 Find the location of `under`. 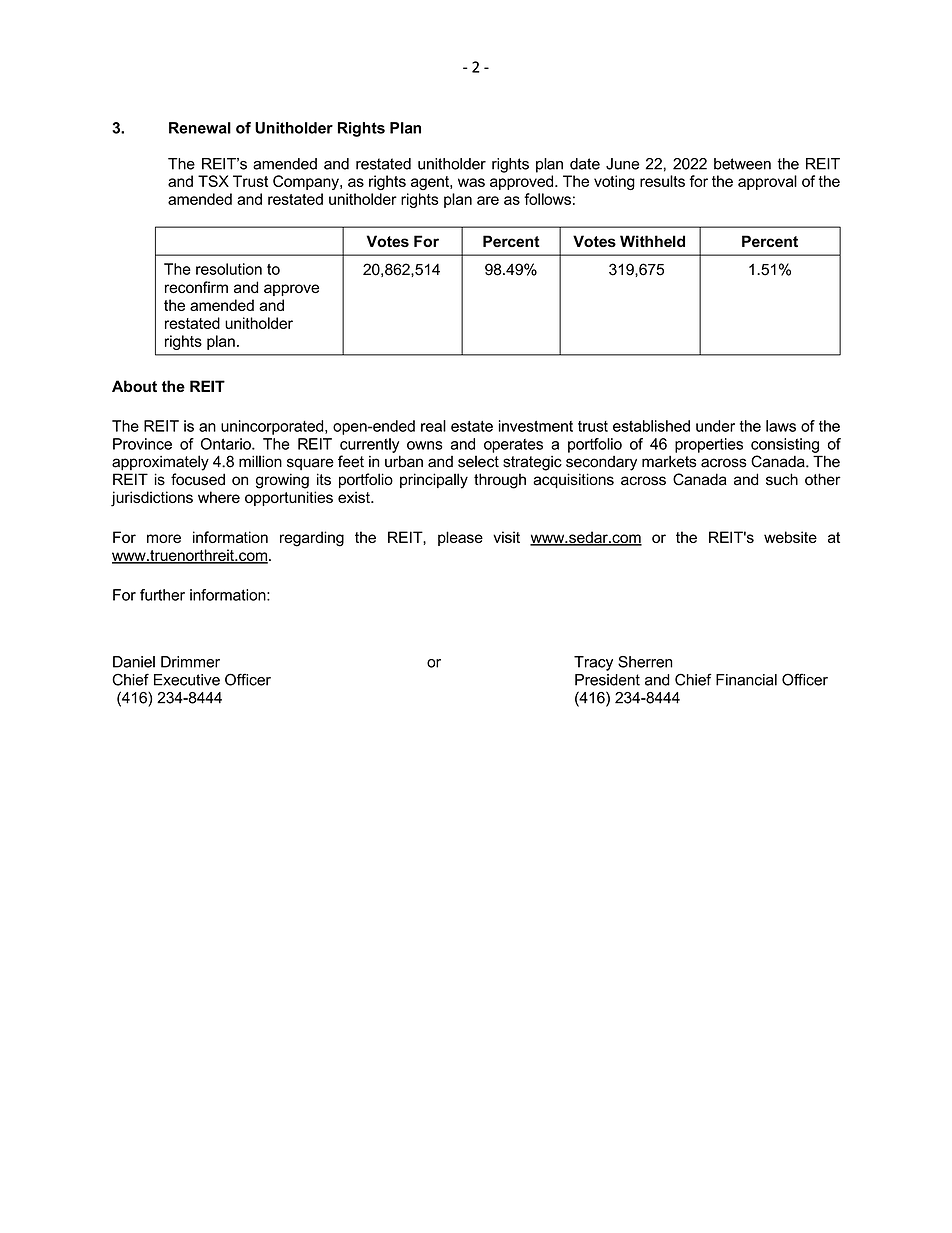

under is located at coordinates (715, 426).
